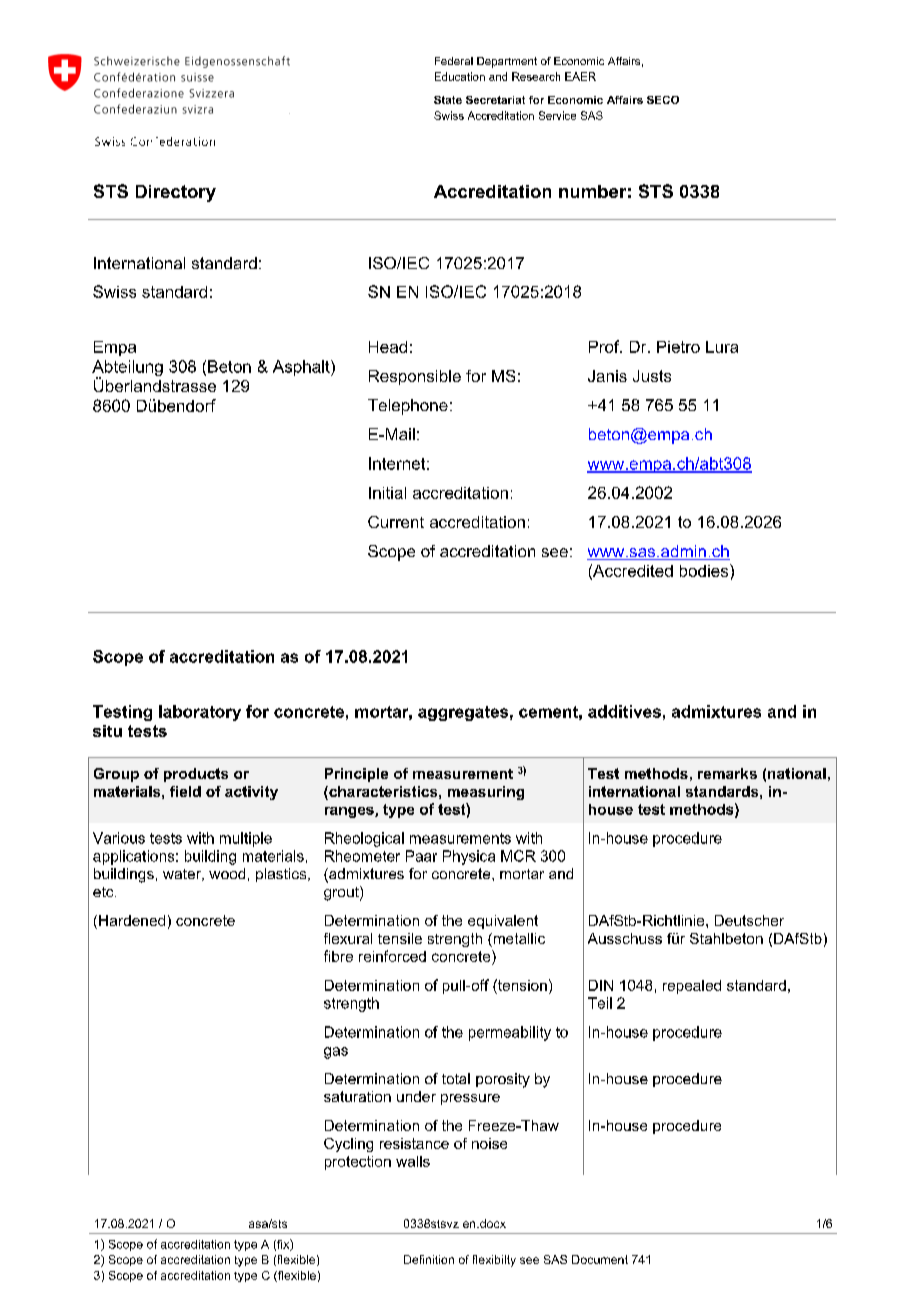  Describe the element at coordinates (348, 1145) in the image. I see `Cycling` at that location.
